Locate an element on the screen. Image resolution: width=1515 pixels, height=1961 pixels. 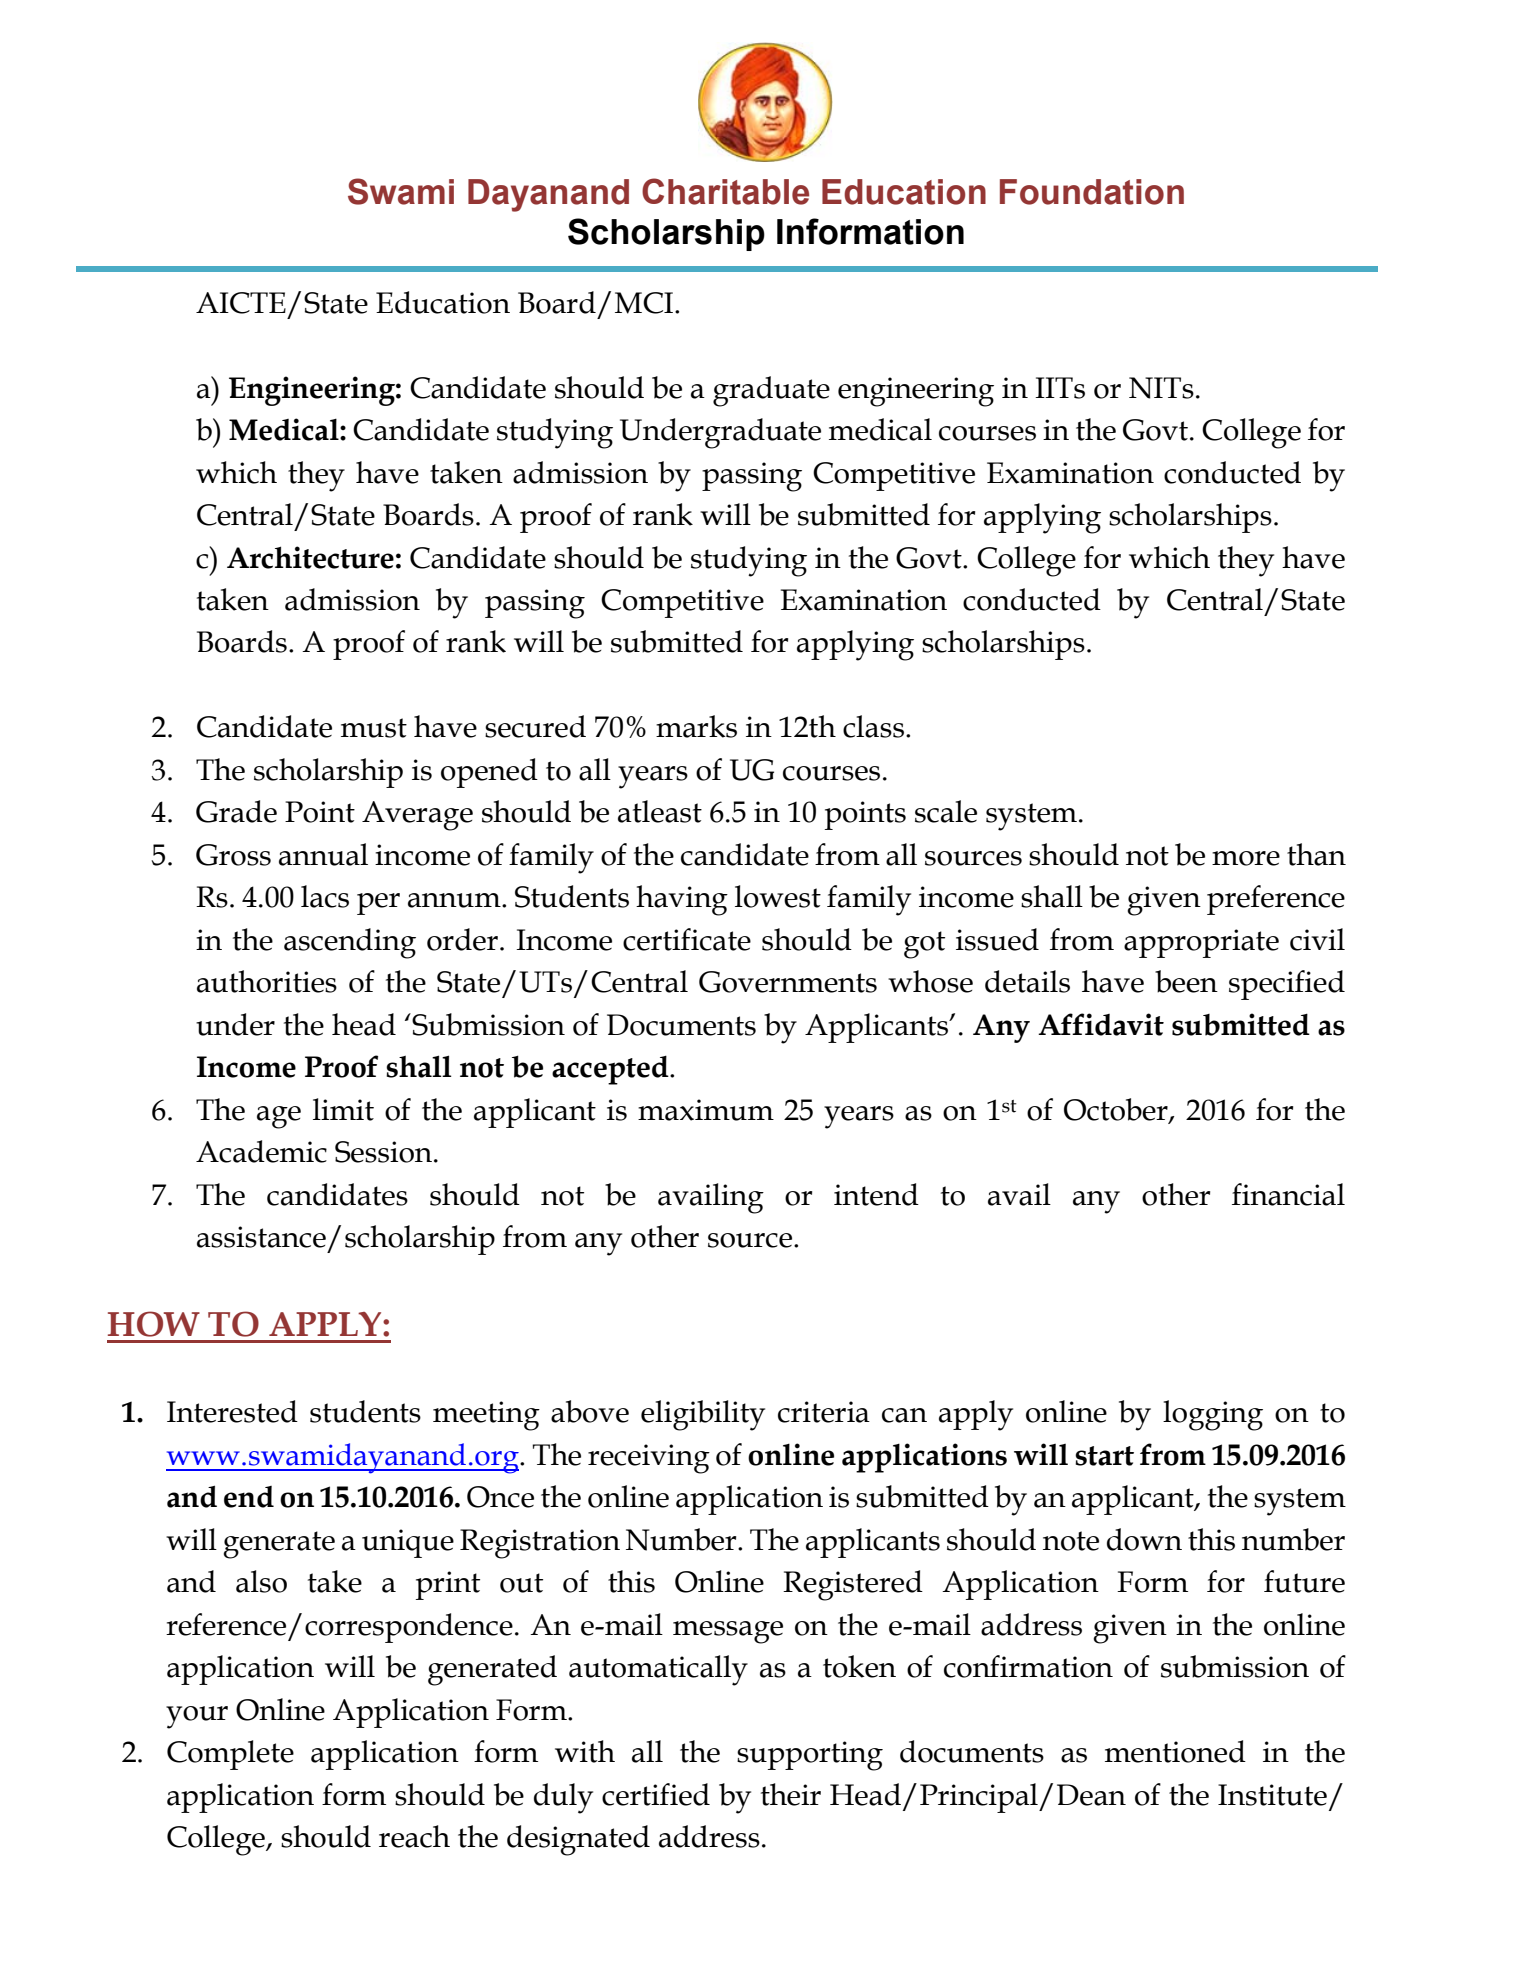
Foundation is located at coordinates (1092, 192).
